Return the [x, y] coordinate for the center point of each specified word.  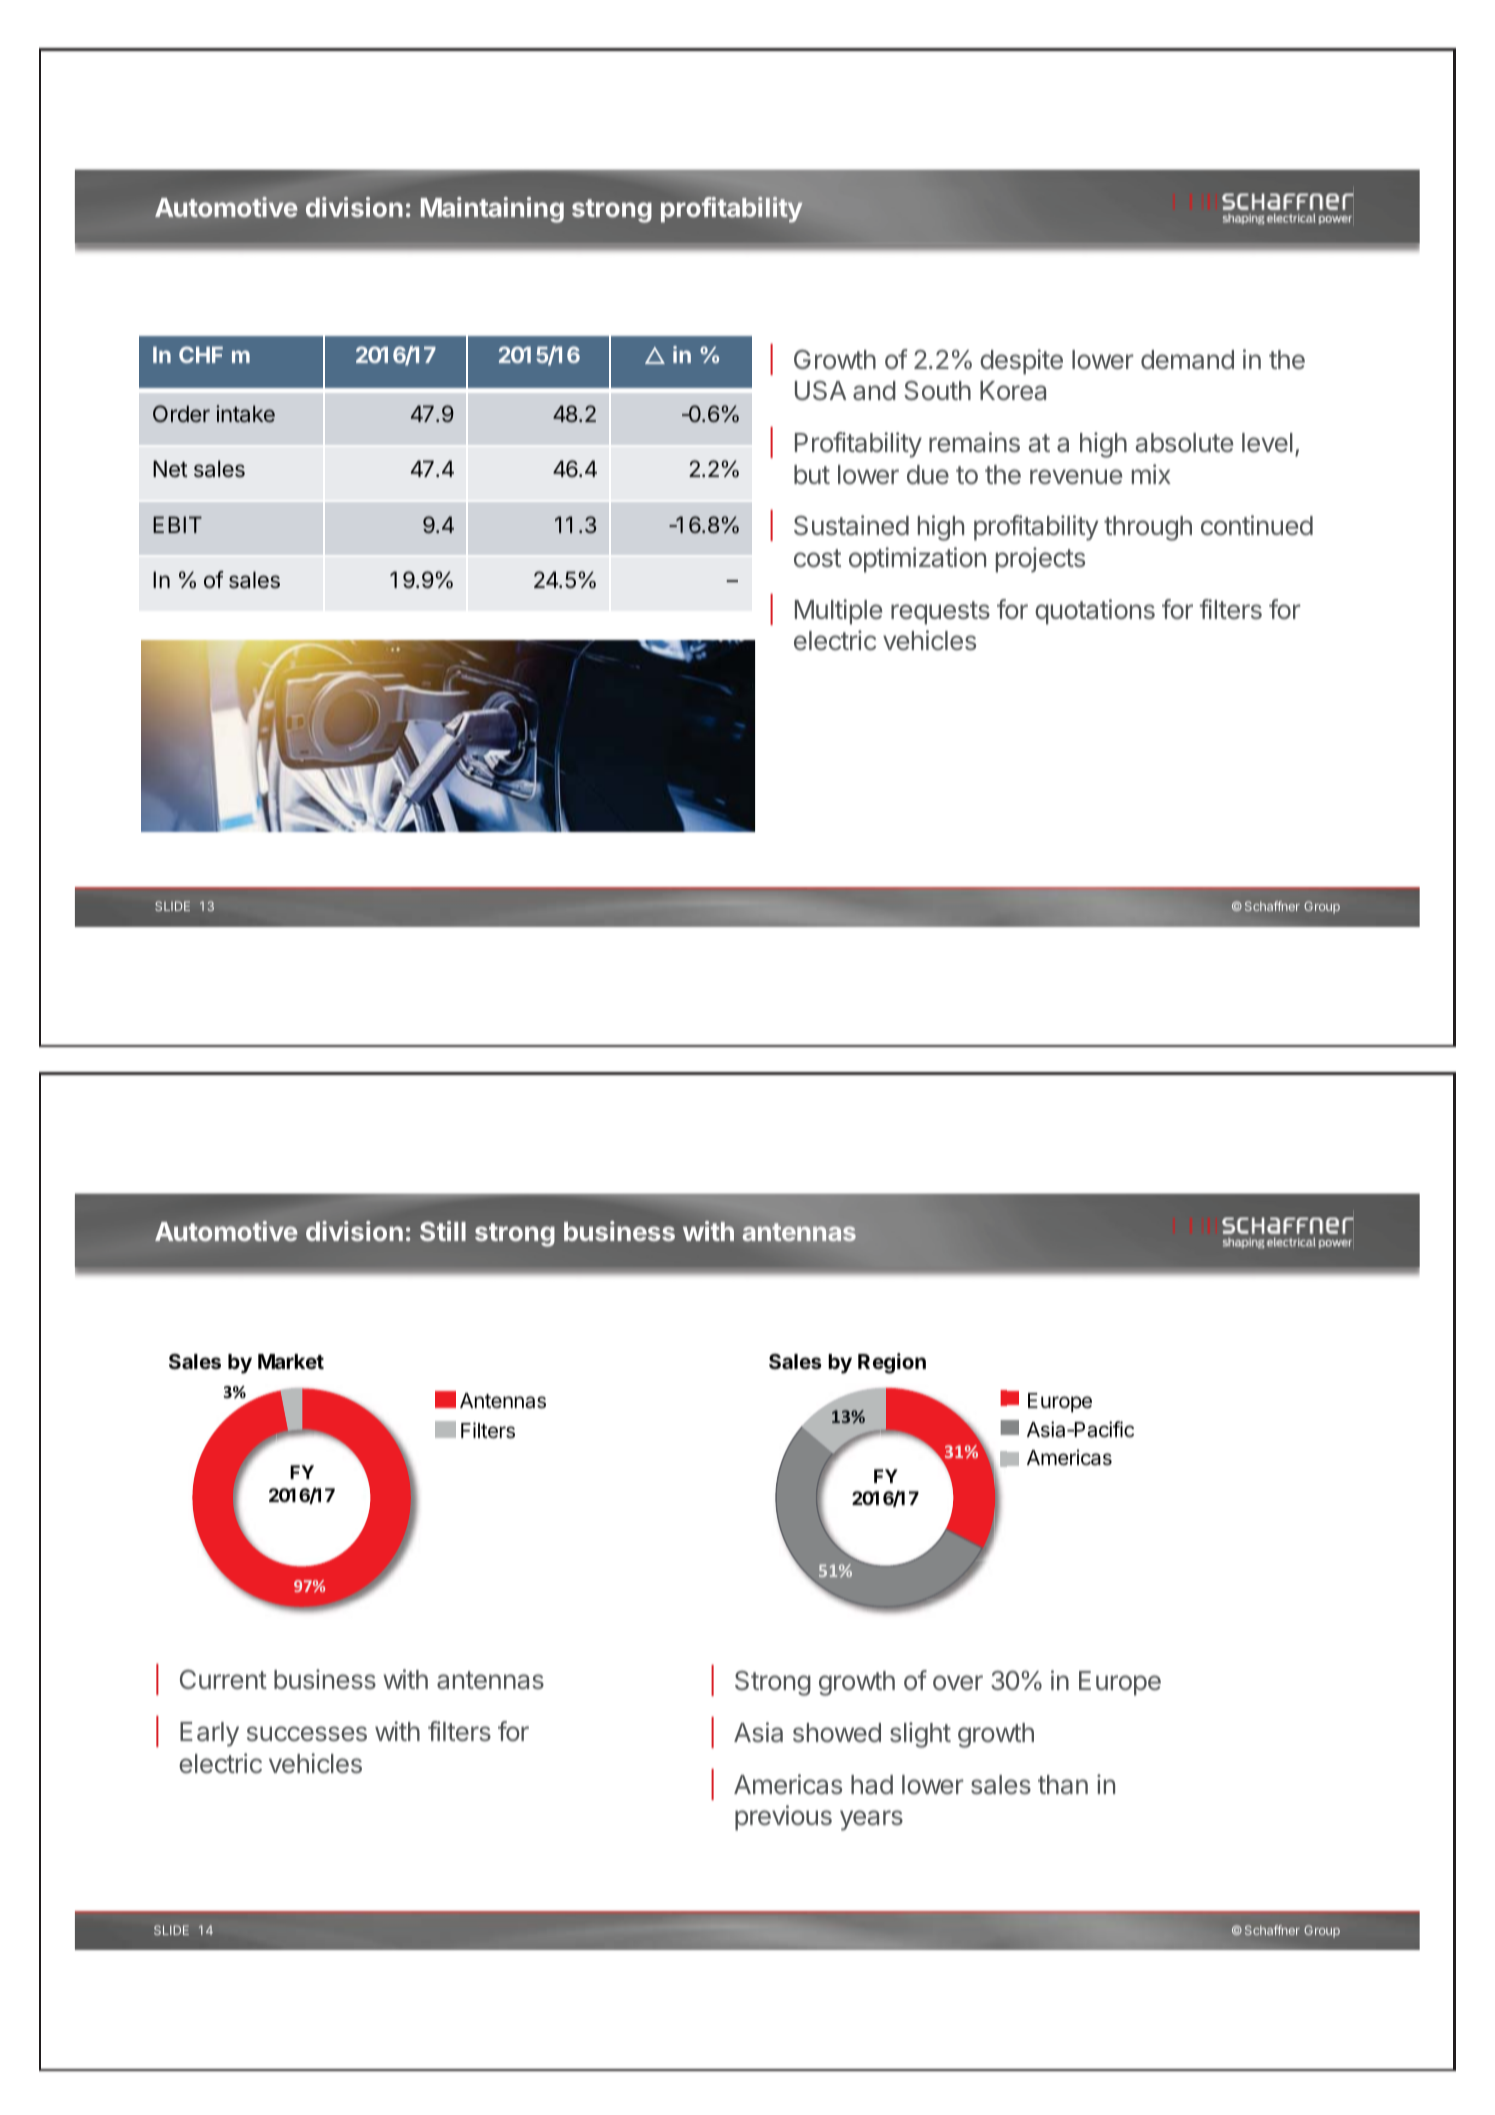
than [1063, 1785]
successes [307, 1734]
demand [1187, 360]
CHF [201, 354]
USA [820, 391]
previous [783, 1818]
